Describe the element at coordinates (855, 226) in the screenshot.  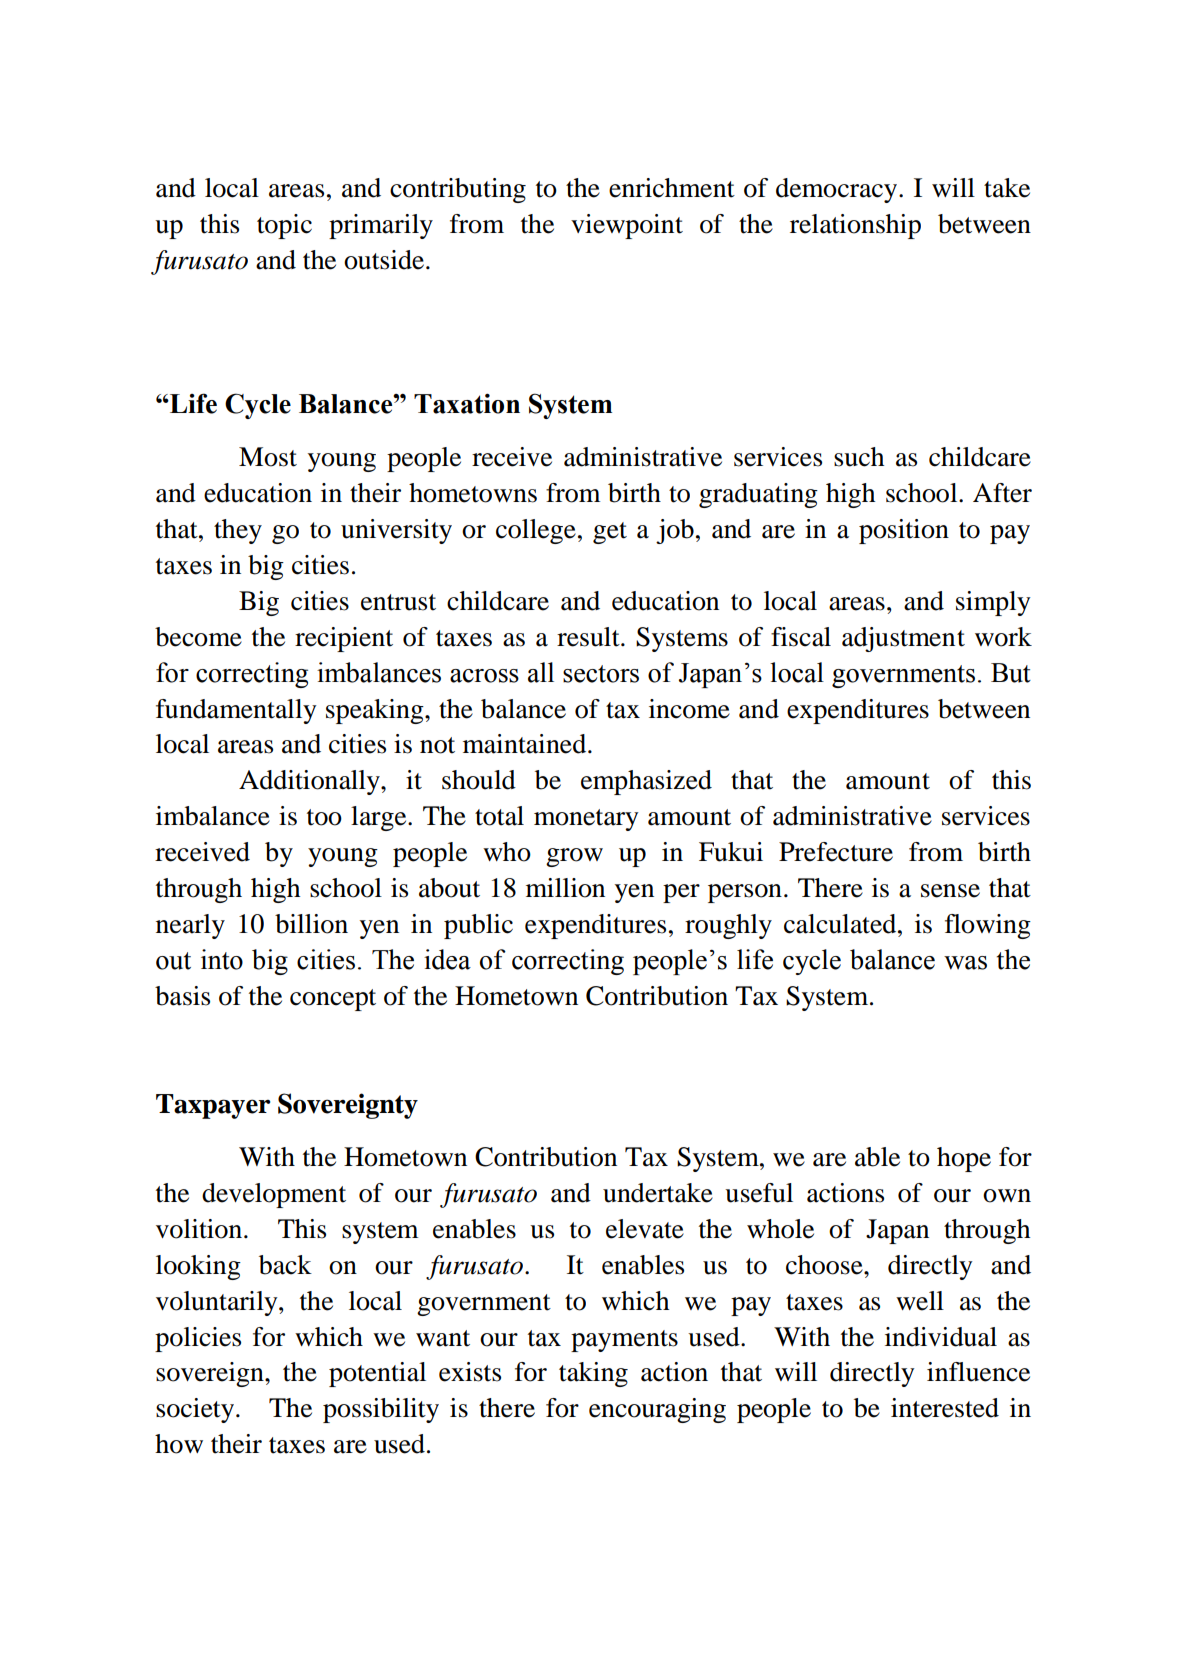
I see `relationship` at that location.
